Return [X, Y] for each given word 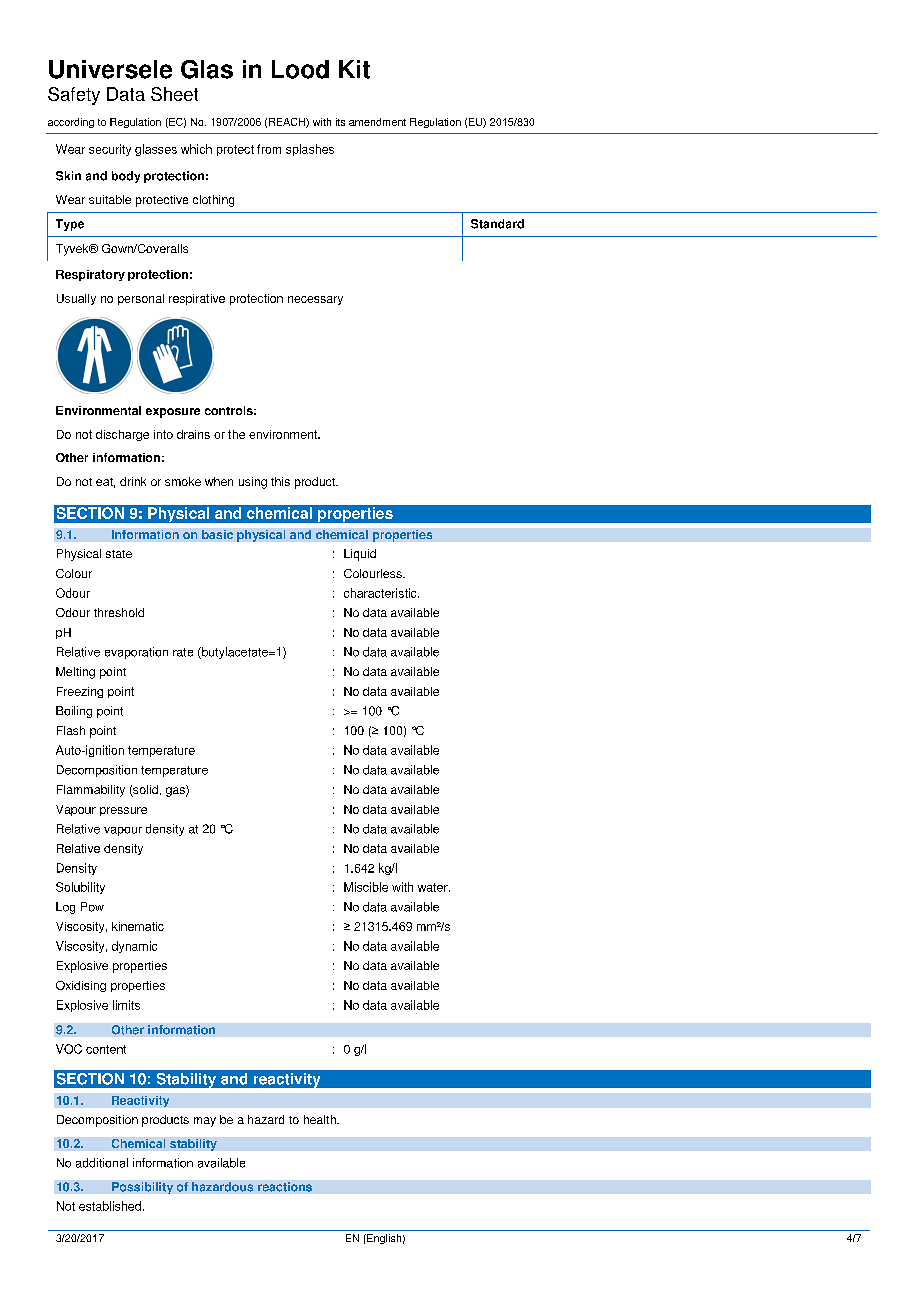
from [269, 149]
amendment [377, 122]
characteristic [381, 593]
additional [102, 1163]
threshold [119, 612]
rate [183, 652]
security [110, 150]
